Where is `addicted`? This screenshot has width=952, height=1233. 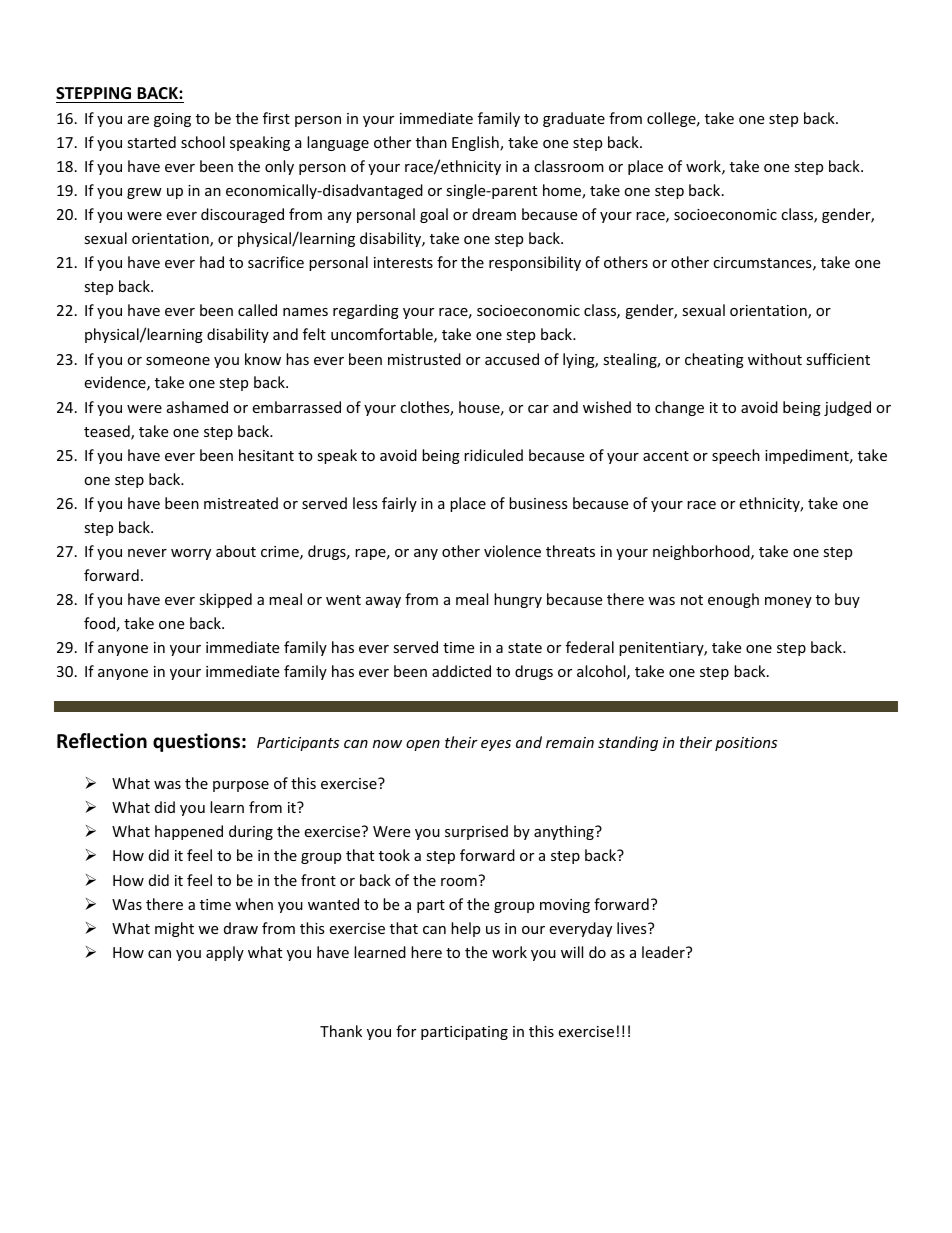 addicted is located at coordinates (461, 671).
